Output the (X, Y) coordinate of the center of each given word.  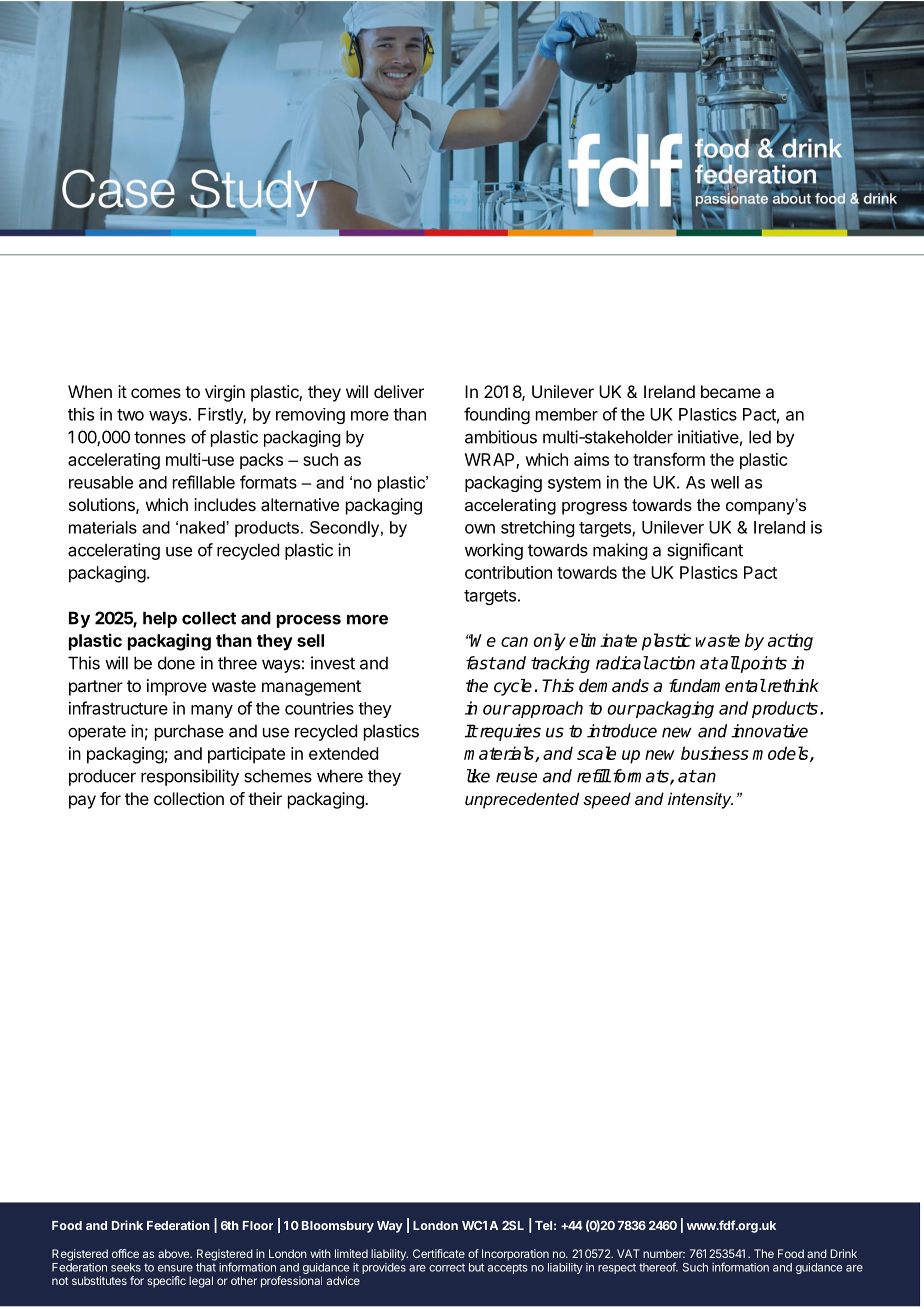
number (664, 1253)
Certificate (439, 1253)
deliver (399, 391)
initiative (708, 437)
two (130, 415)
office (125, 1253)
